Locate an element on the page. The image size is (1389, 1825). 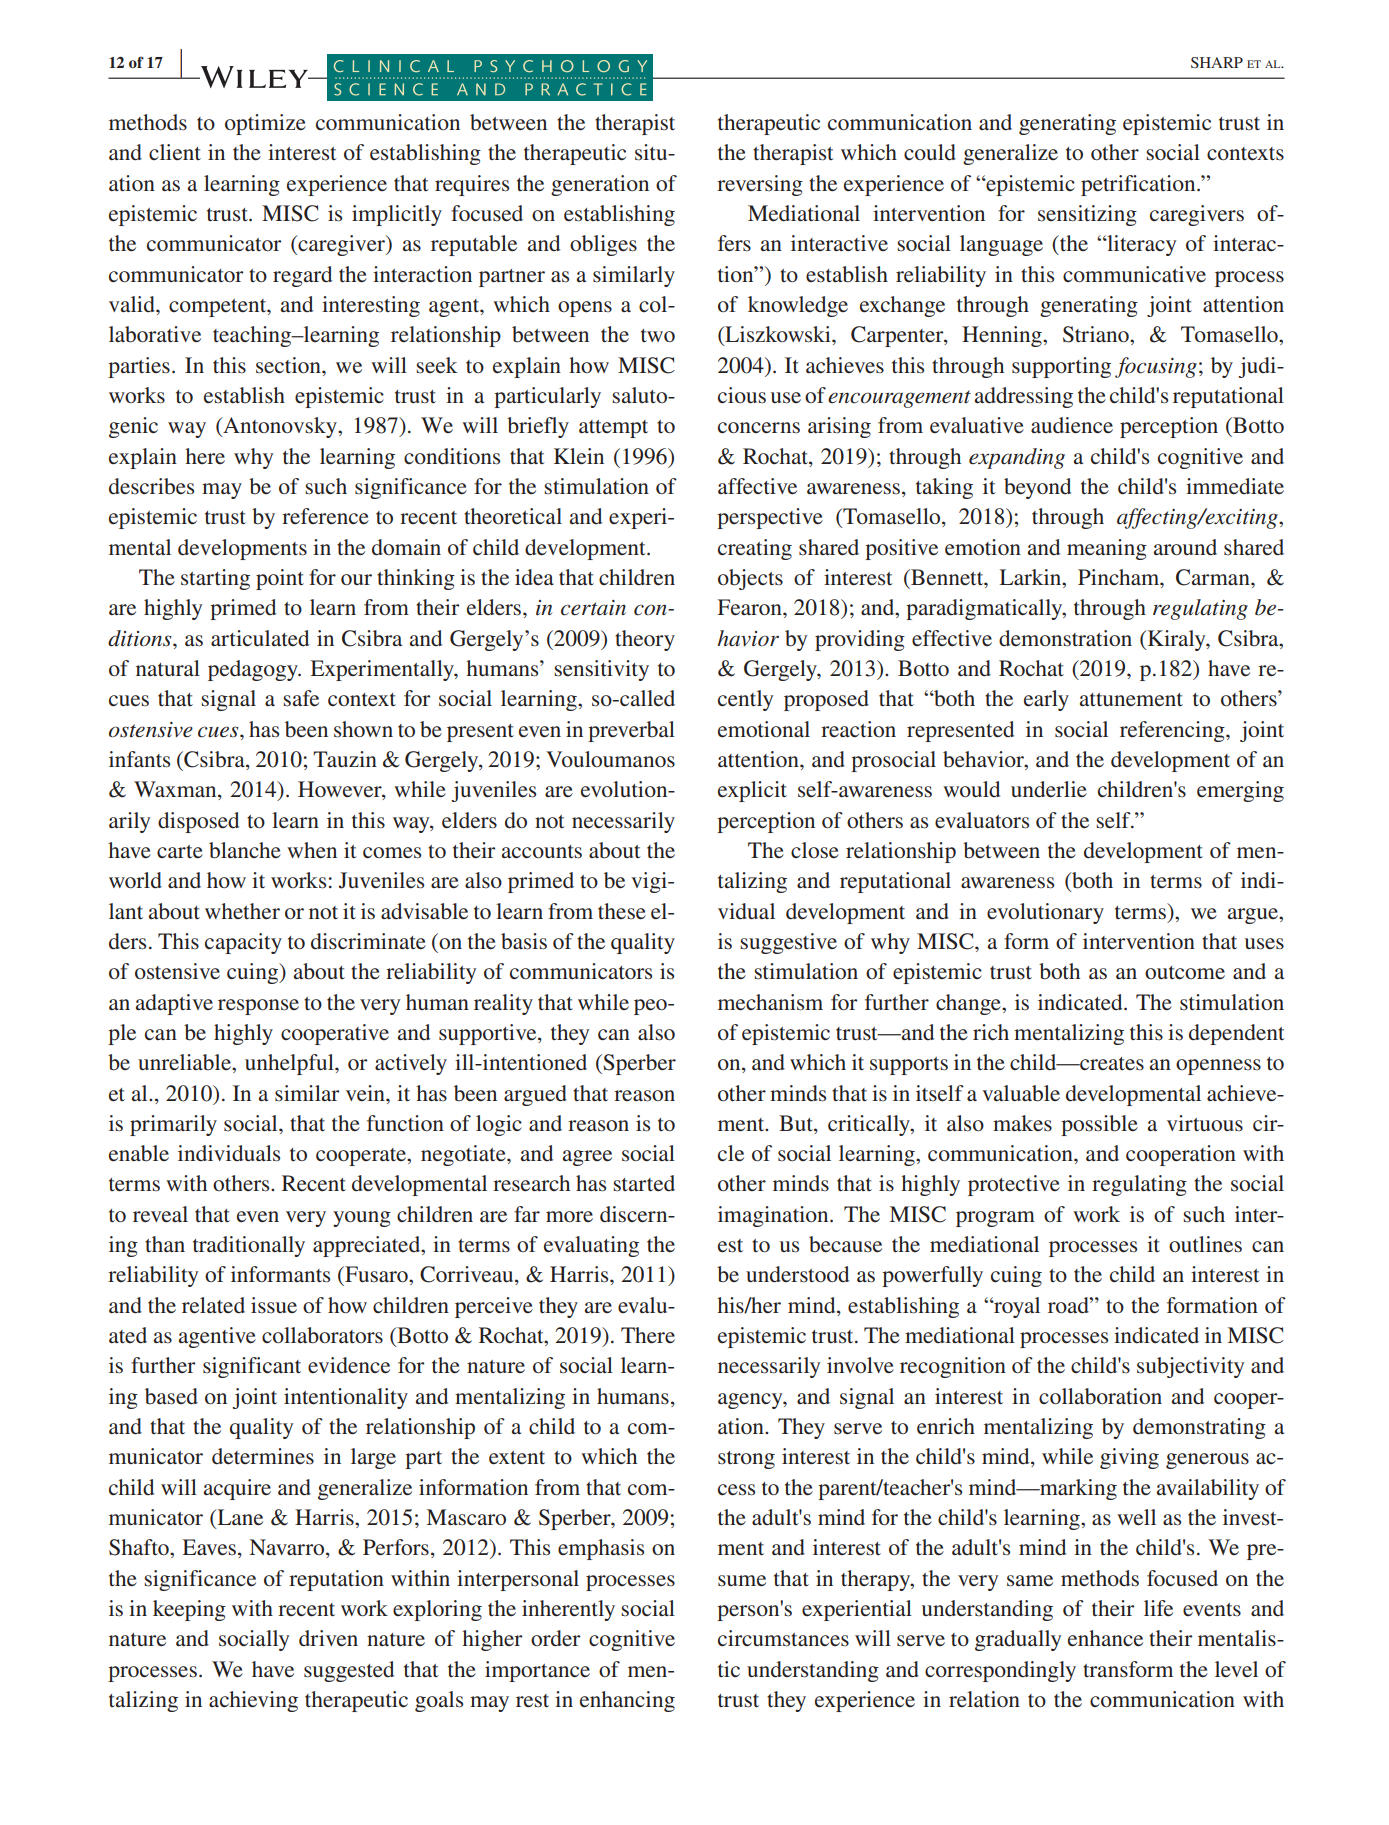
optimize is located at coordinates (265, 124).
